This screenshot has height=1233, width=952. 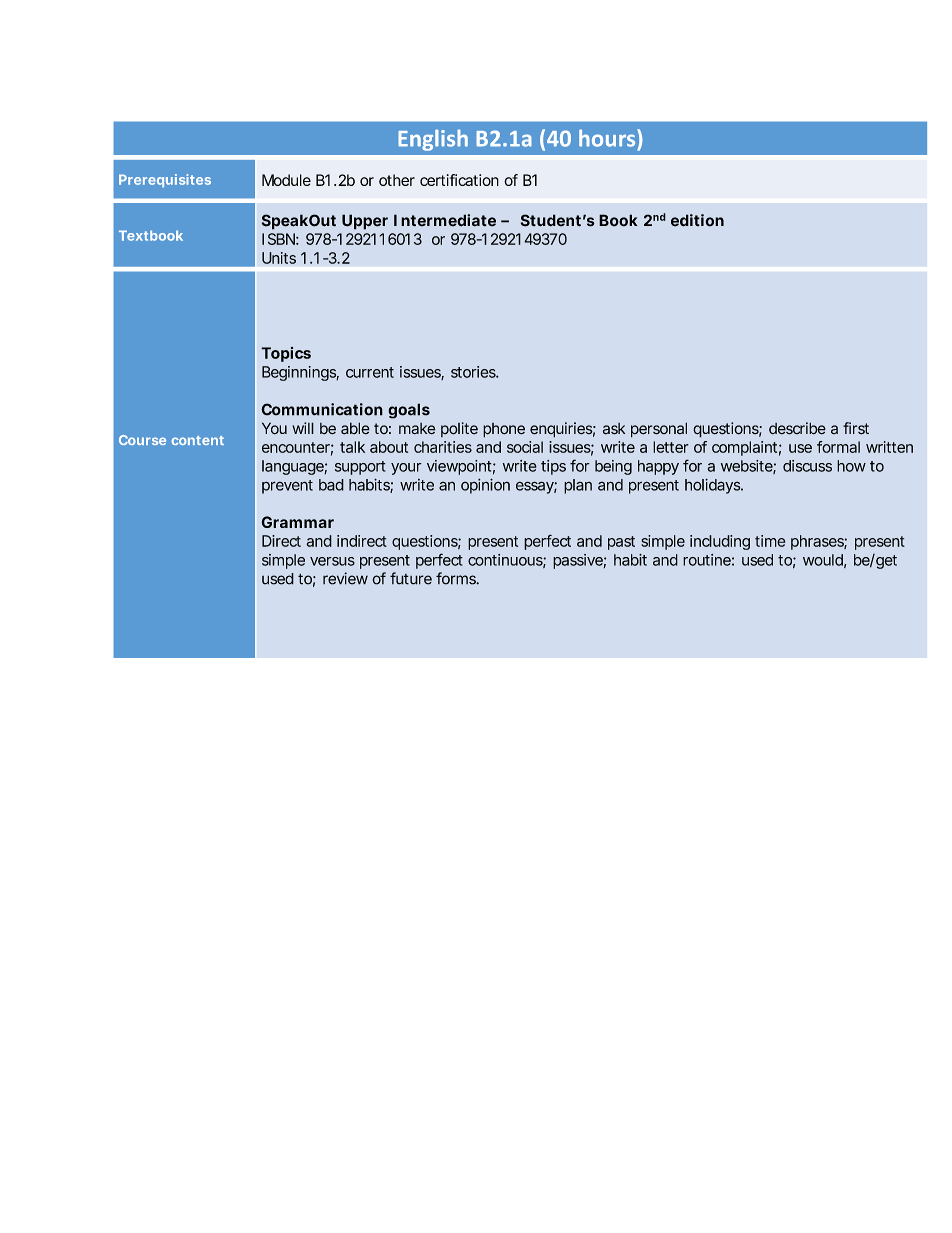 I want to click on edition, so click(x=697, y=220).
